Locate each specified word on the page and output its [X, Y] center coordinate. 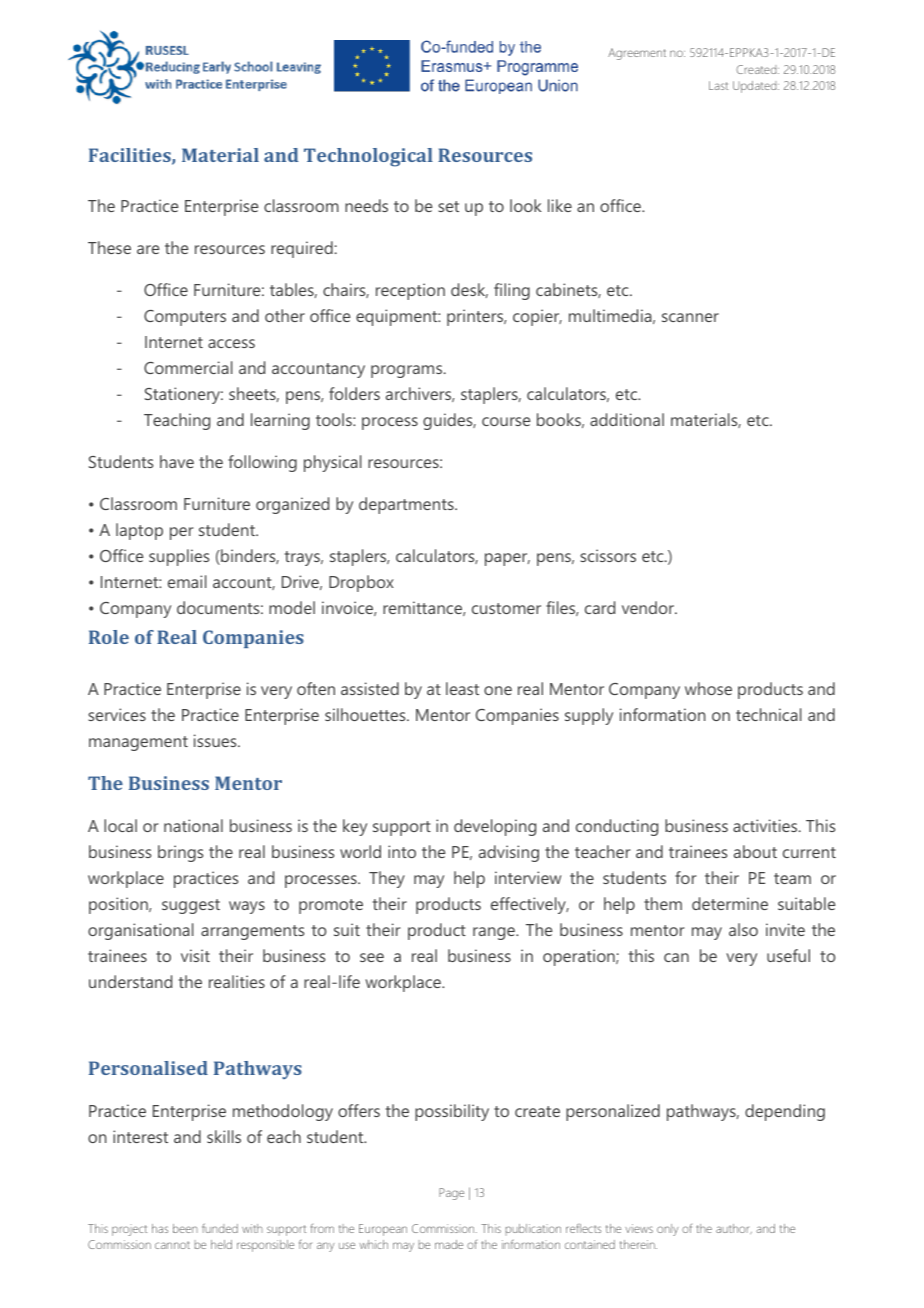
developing [495, 827]
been [185, 1228]
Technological [368, 157]
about [755, 851]
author [734, 1229]
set [448, 206]
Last [718, 85]
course [506, 421]
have [177, 461]
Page [451, 1194]
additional [627, 419]
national [193, 825]
